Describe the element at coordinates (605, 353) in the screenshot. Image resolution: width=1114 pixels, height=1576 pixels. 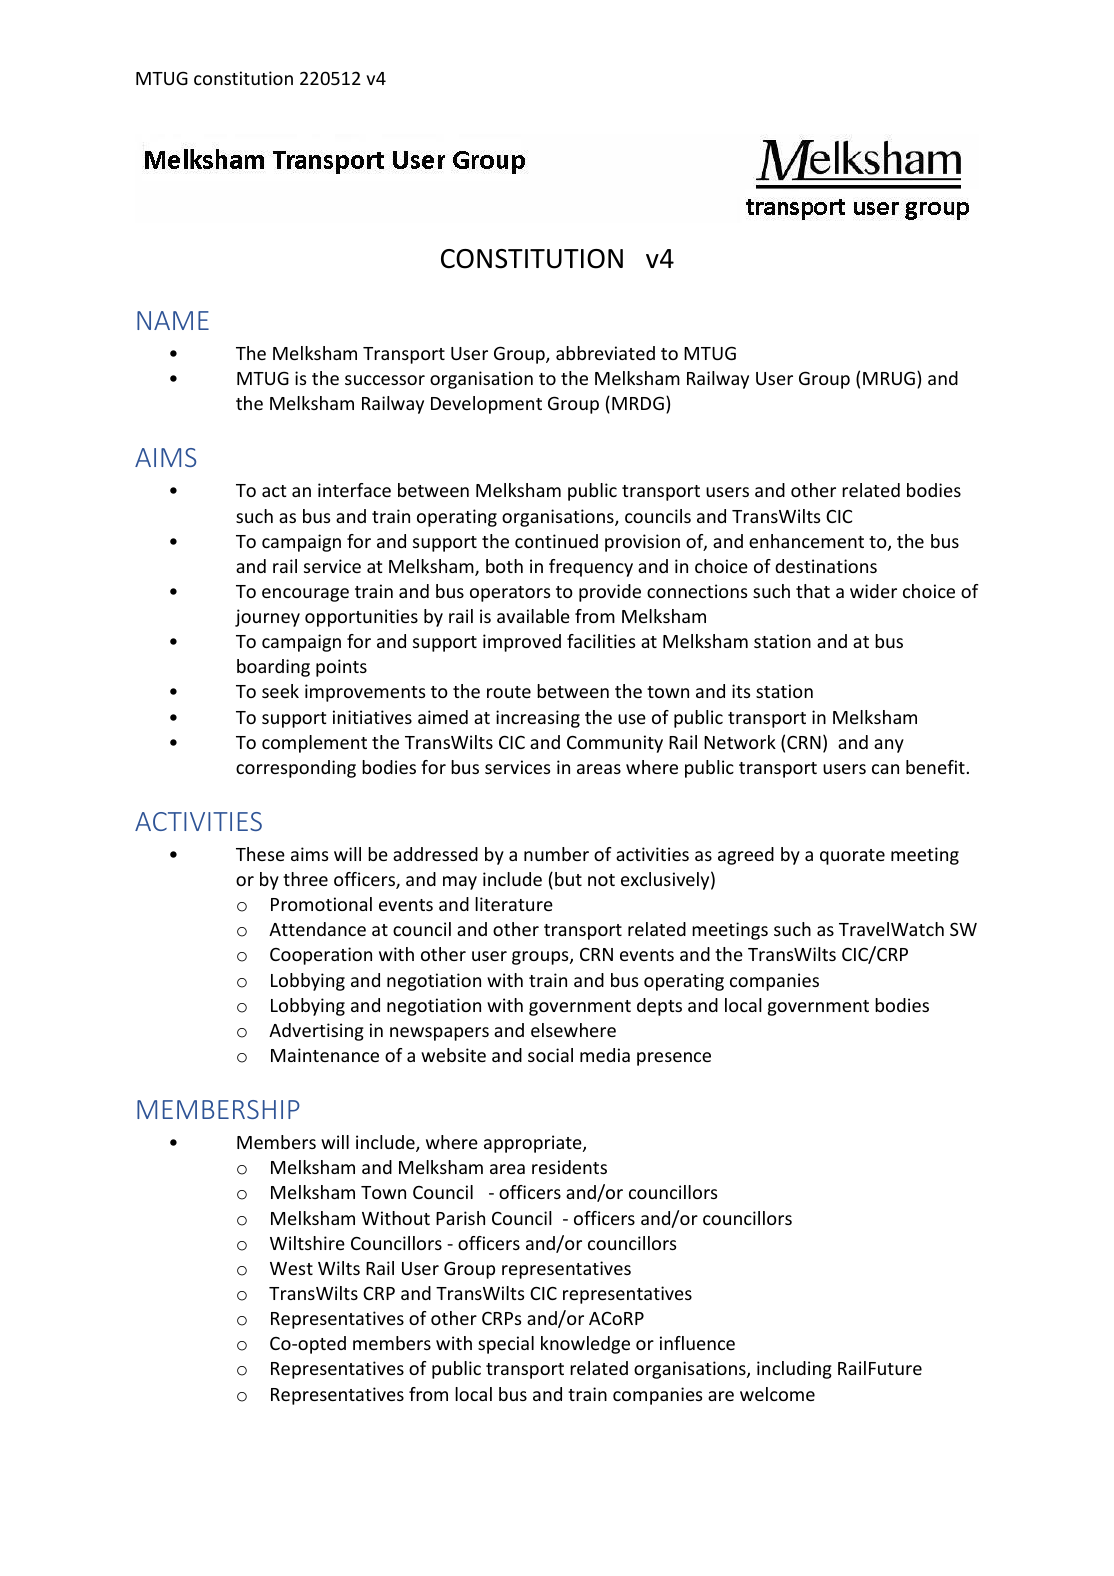
I see `abbreviated` at that location.
